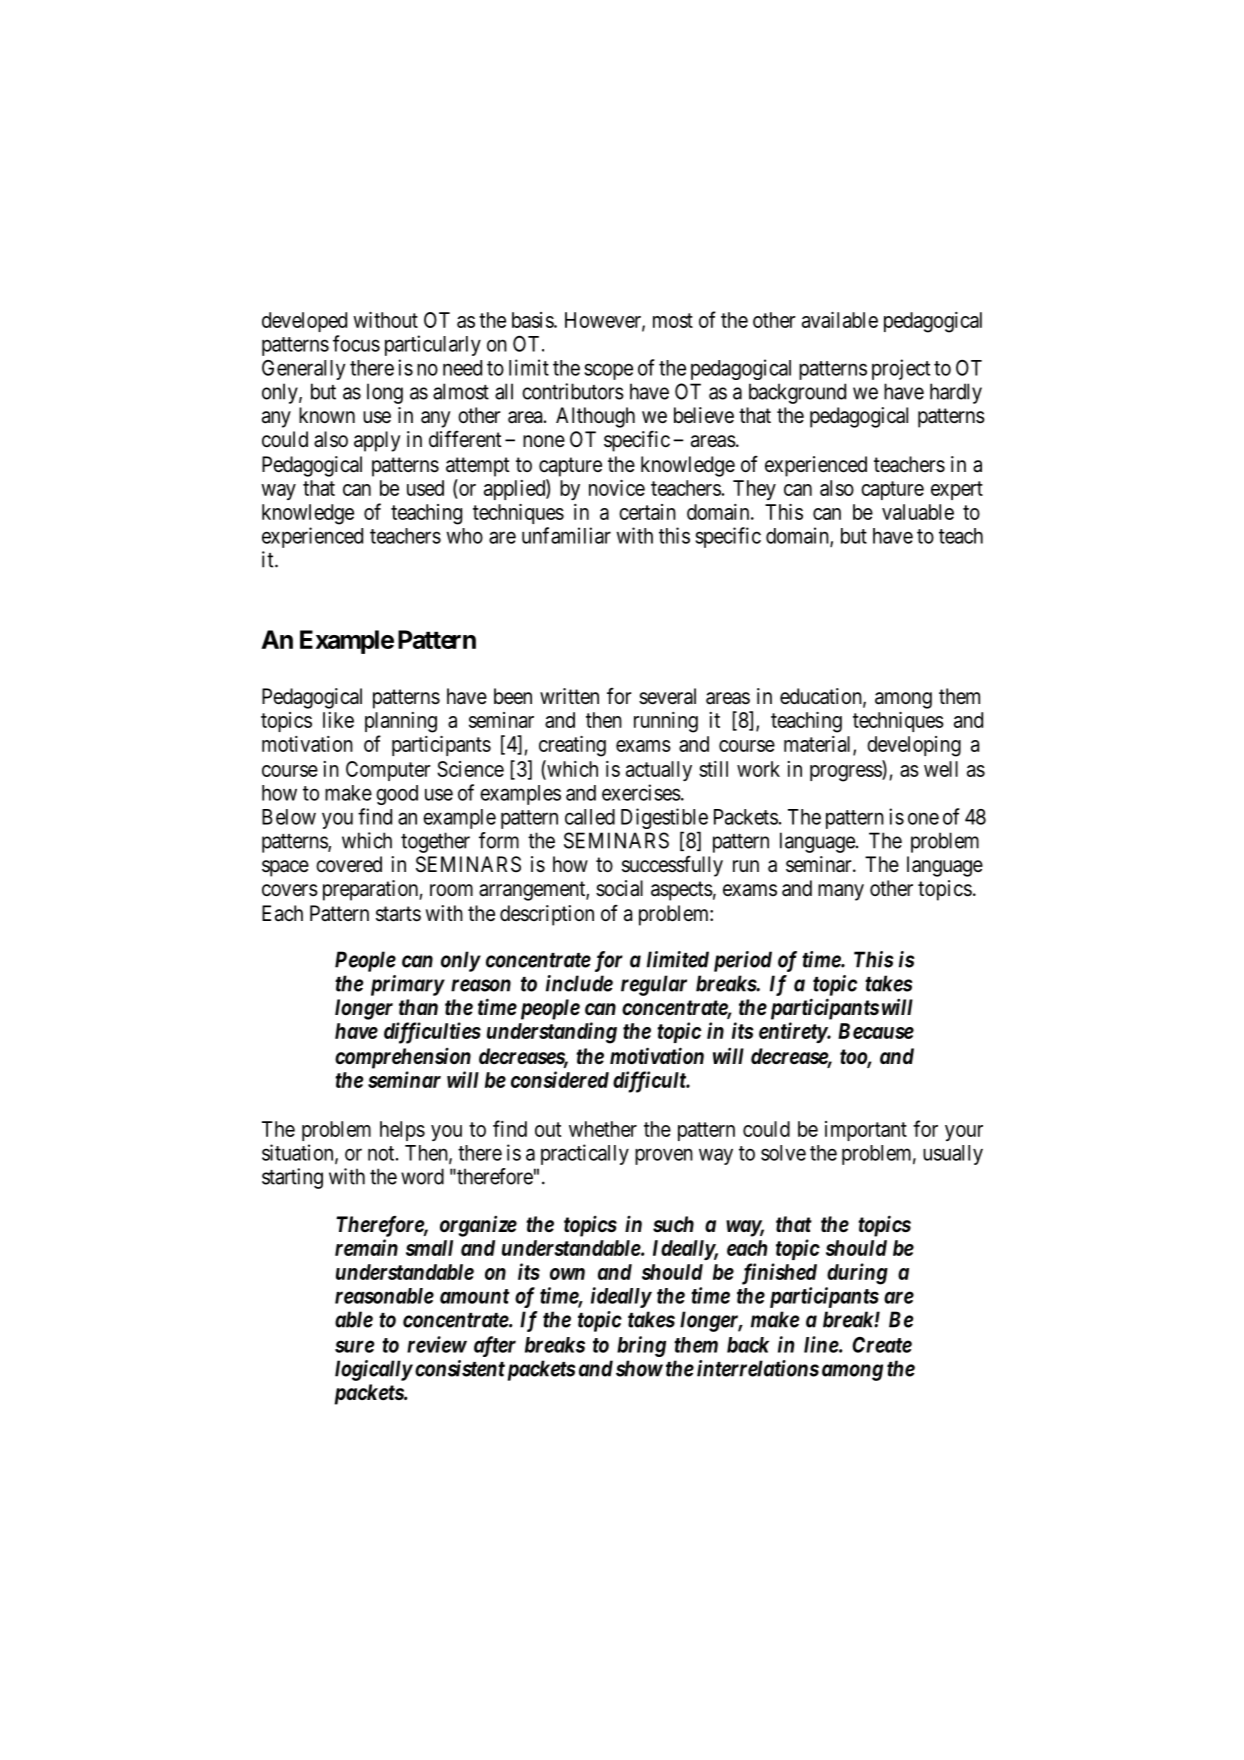 This screenshot has width=1244, height=1760. Describe the element at coordinates (418, 1007) in the screenshot. I see `than` at that location.
